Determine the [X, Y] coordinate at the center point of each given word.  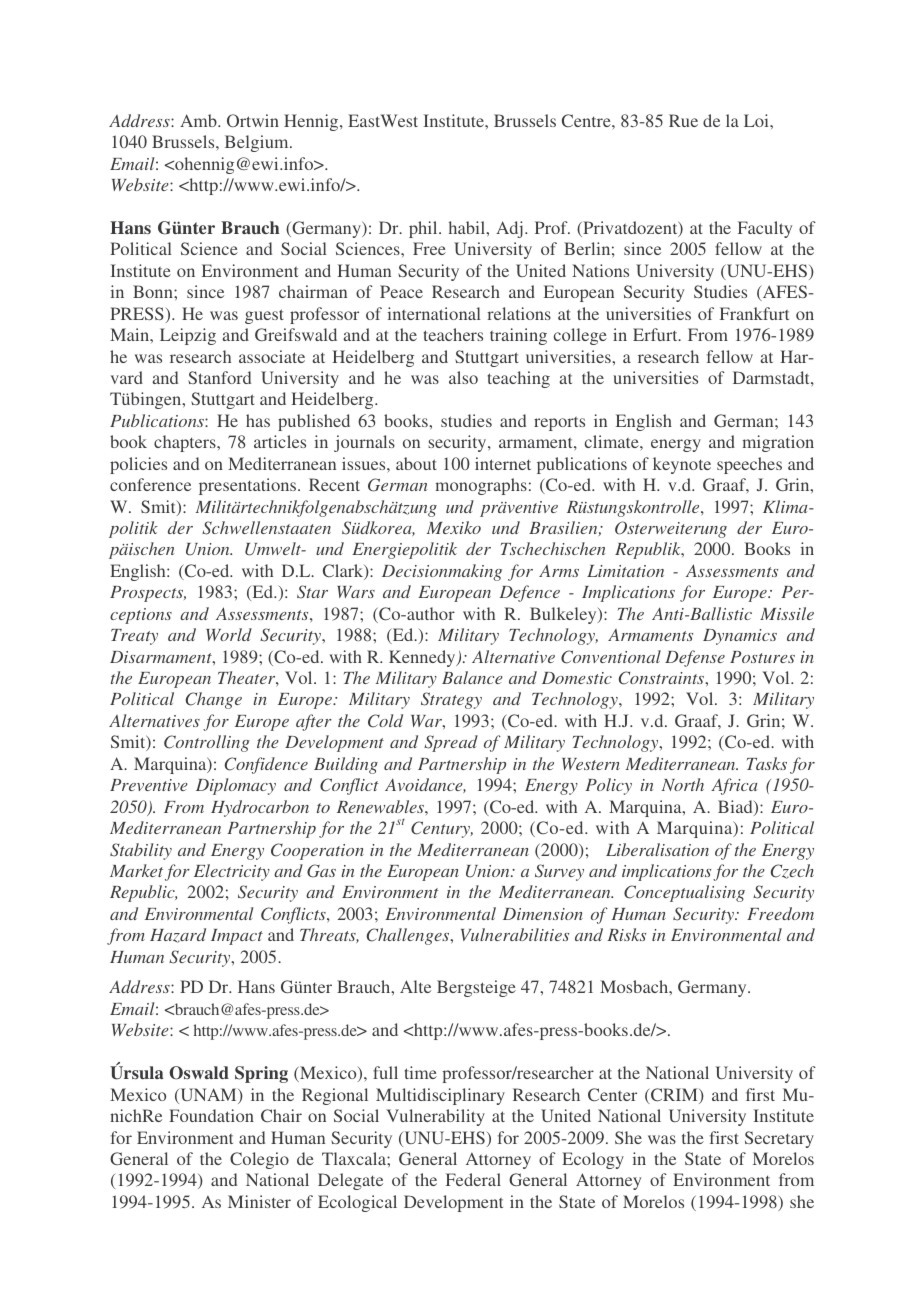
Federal [473, 1179]
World [229, 634]
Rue [683, 120]
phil [424, 229]
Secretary [779, 1139]
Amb [199, 120]
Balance [472, 677]
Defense [695, 658]
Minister [259, 1201]
